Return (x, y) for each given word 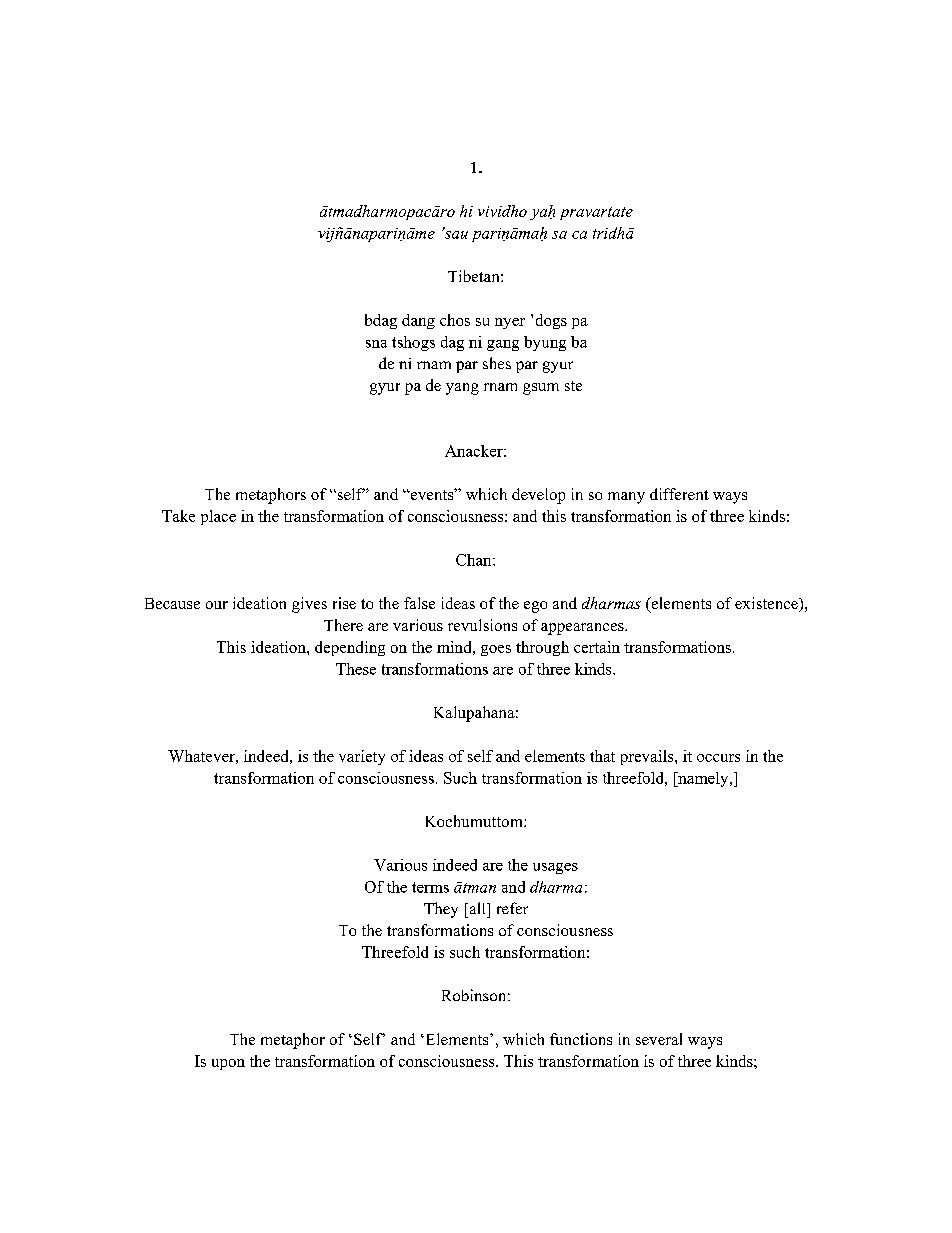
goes (496, 650)
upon (228, 1064)
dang (418, 321)
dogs (551, 321)
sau (455, 234)
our (217, 605)
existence (767, 604)
